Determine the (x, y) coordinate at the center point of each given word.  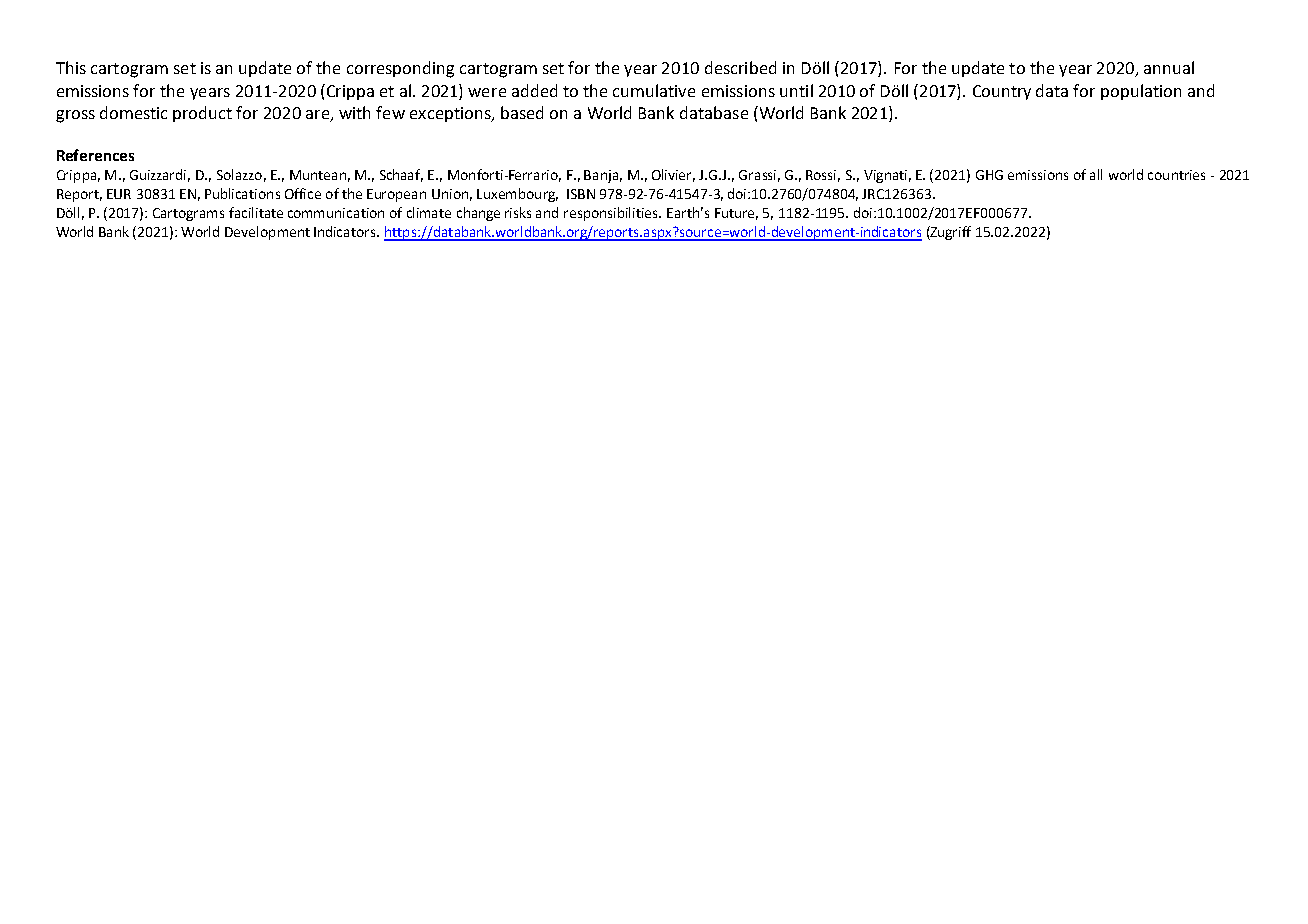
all (1096, 174)
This (71, 67)
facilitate (256, 212)
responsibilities (612, 214)
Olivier (673, 175)
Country (1002, 92)
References (95, 155)
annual (1169, 67)
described (740, 67)
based (522, 112)
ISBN (581, 194)
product (202, 114)
